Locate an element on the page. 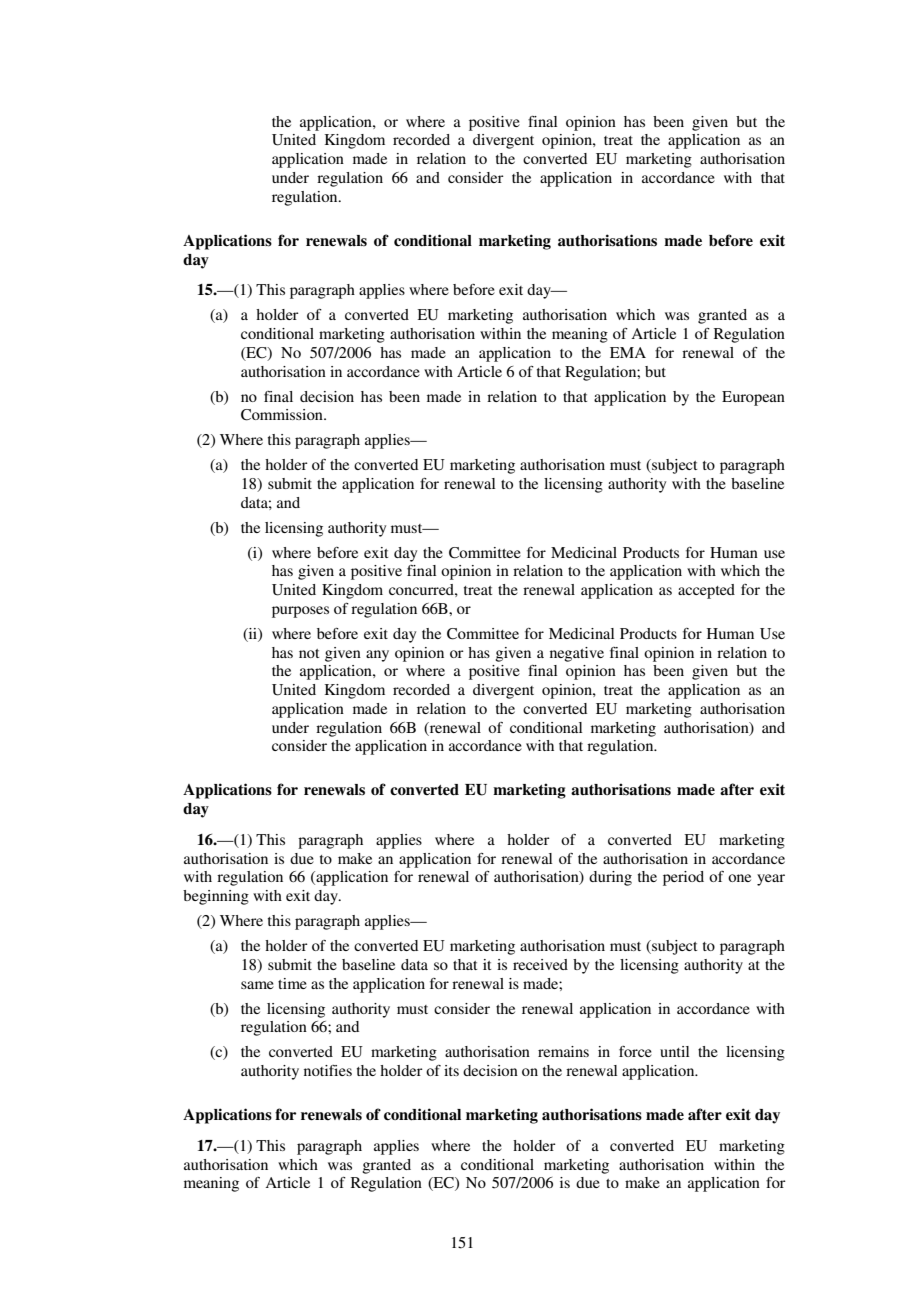  during is located at coordinates (610, 878).
